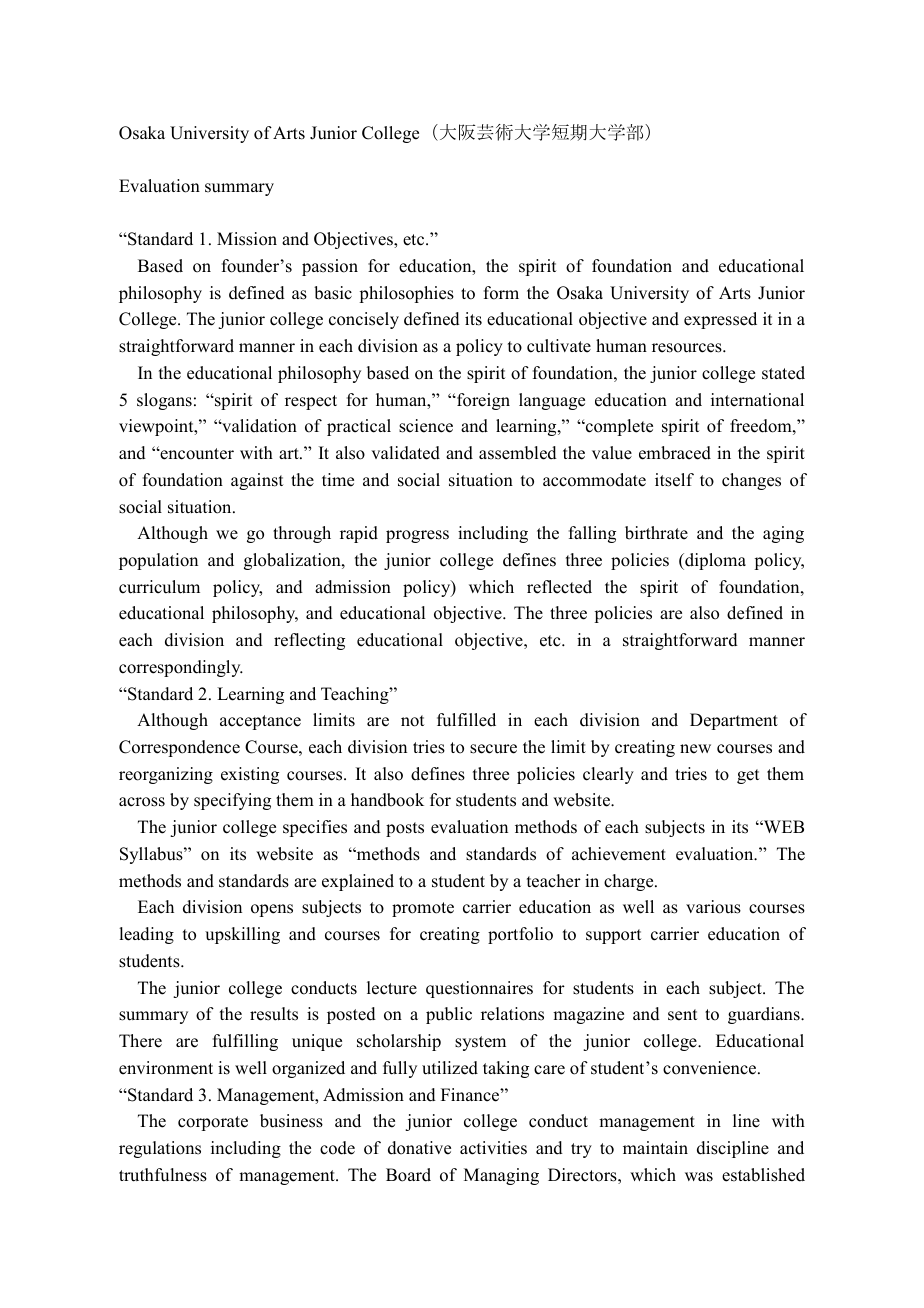  Describe the element at coordinates (159, 587) in the screenshot. I see `curriculum` at that location.
